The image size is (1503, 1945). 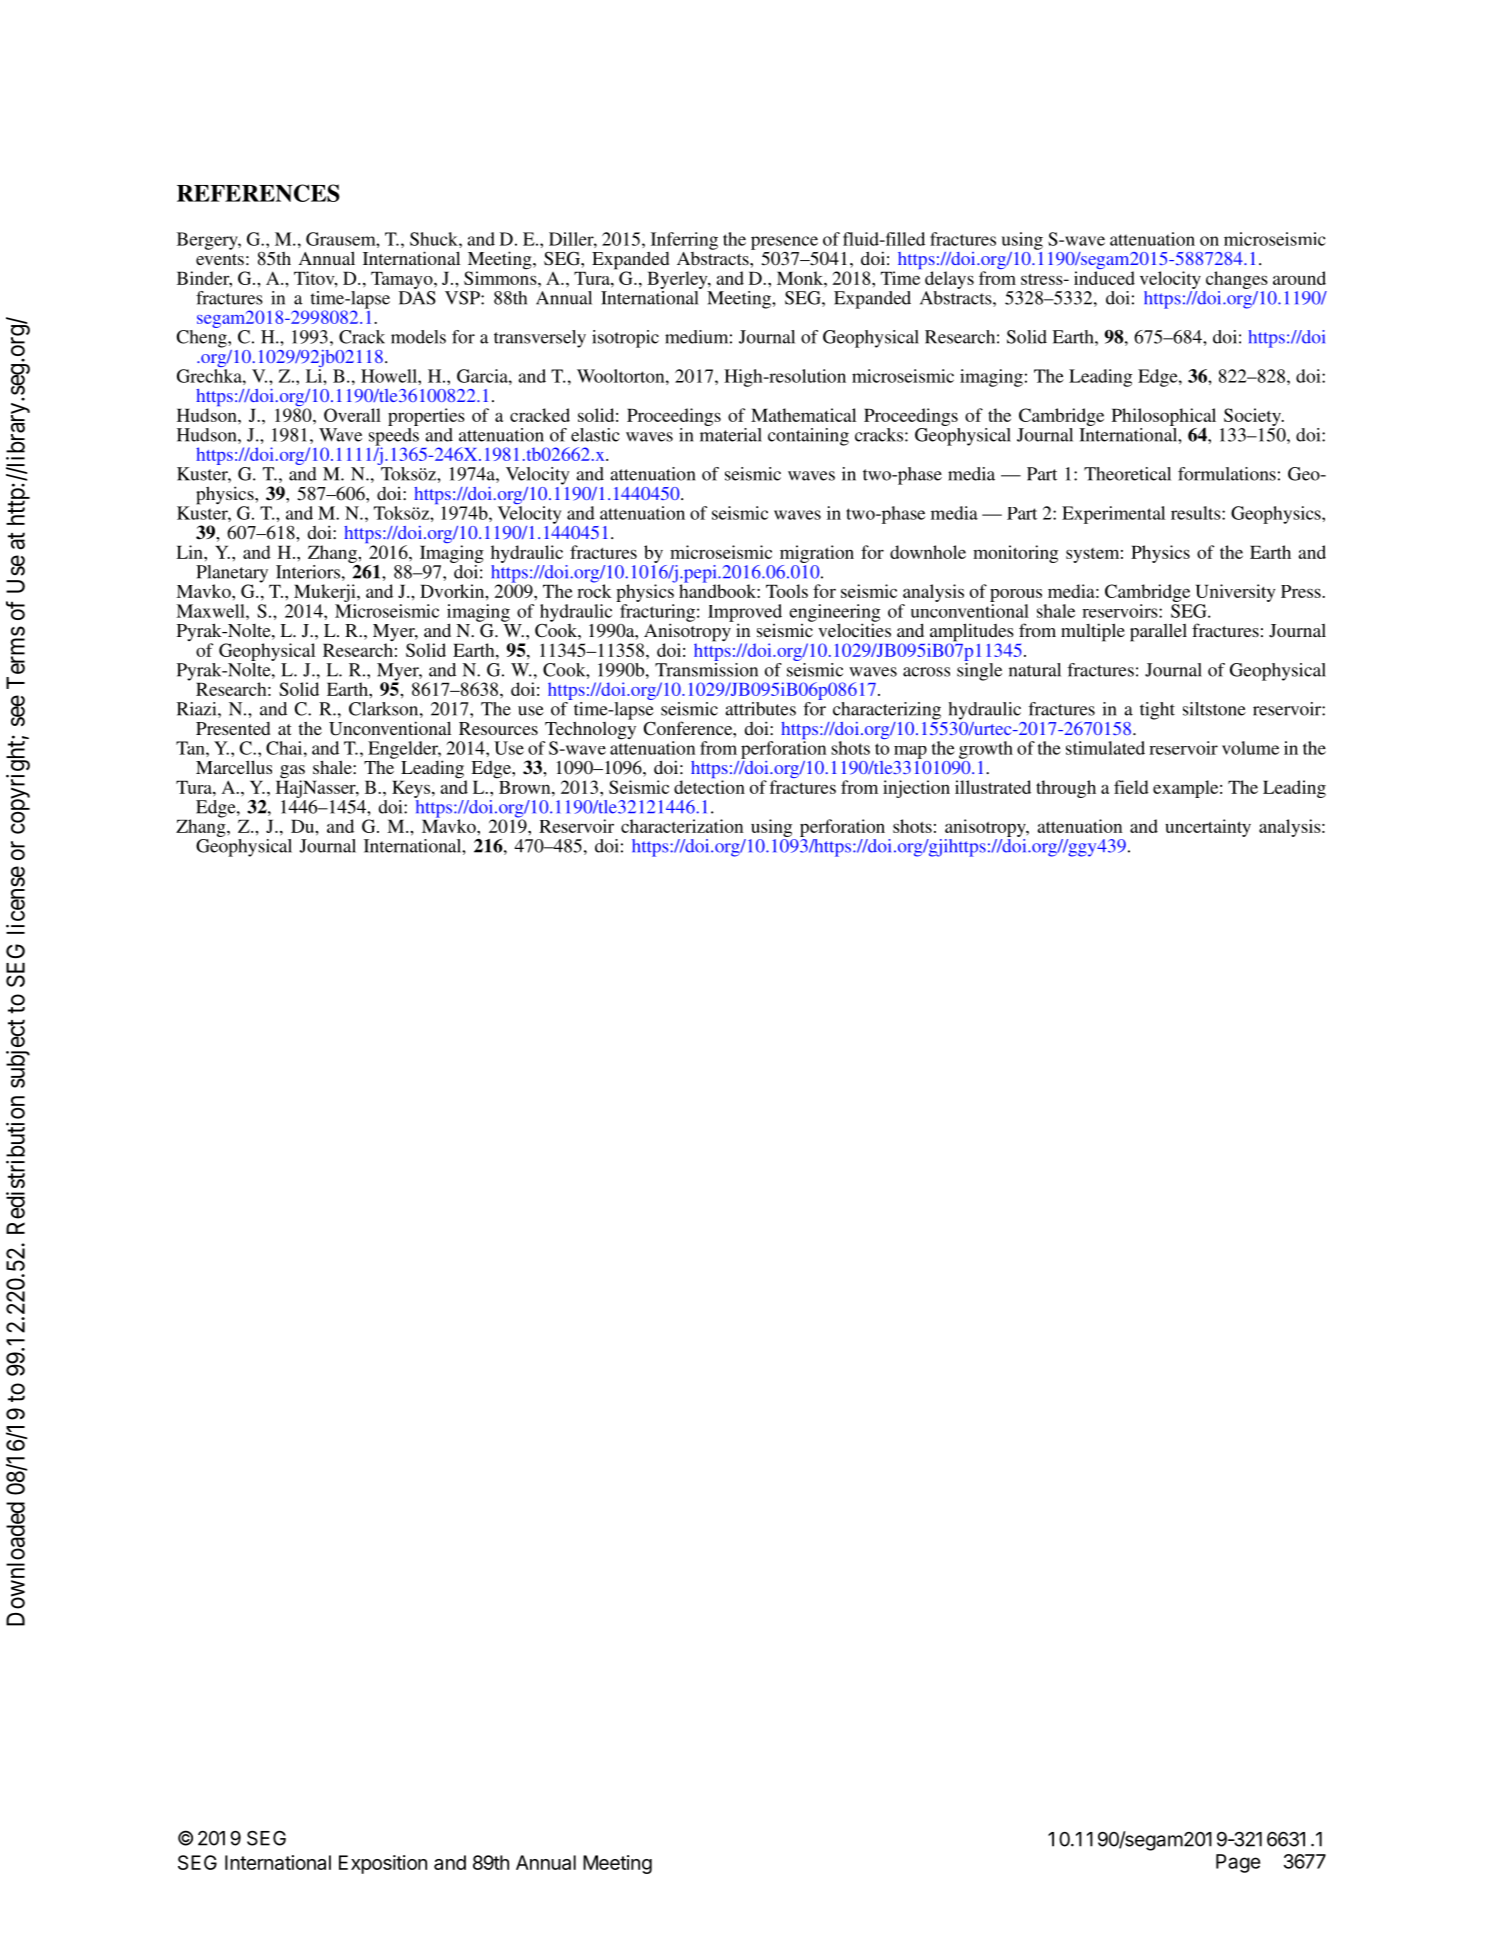 What do you see at coordinates (1238, 1863) in the screenshot?
I see `Page` at bounding box center [1238, 1863].
